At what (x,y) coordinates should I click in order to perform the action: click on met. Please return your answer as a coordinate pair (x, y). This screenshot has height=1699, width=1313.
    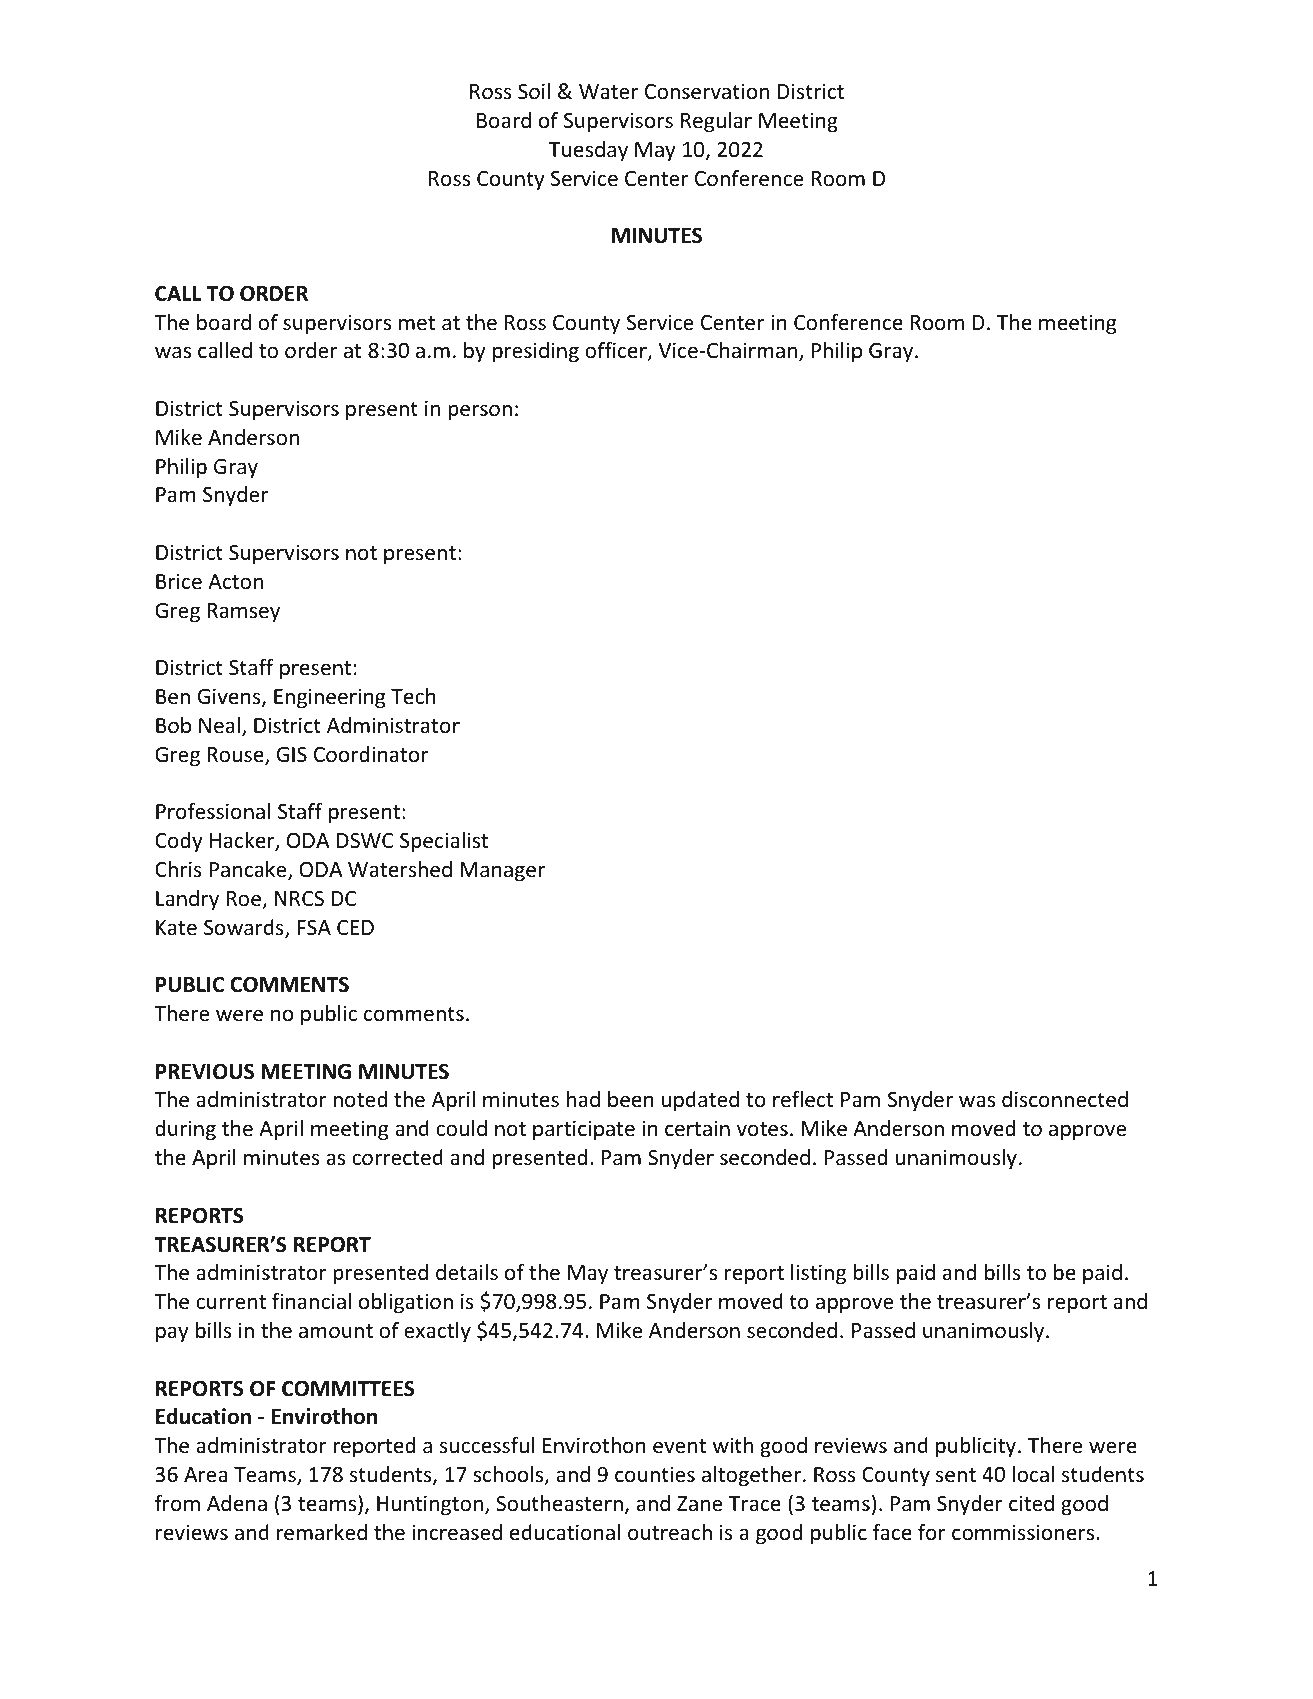
    Looking at the image, I should click on (417, 323).
